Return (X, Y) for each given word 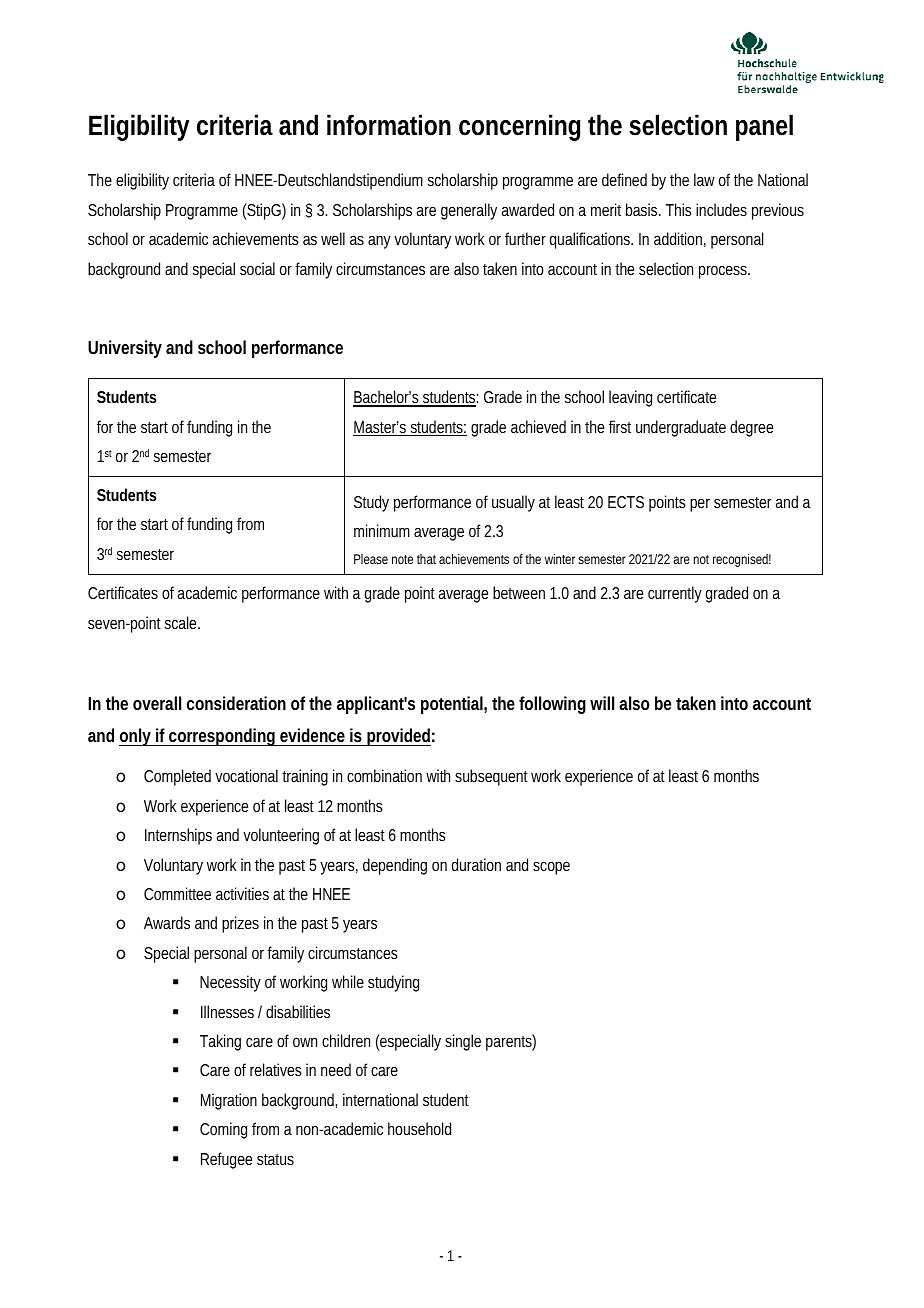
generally (469, 211)
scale (182, 622)
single (463, 1042)
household (419, 1128)
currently (675, 594)
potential (453, 705)
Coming (223, 1130)
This (679, 209)
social (257, 268)
